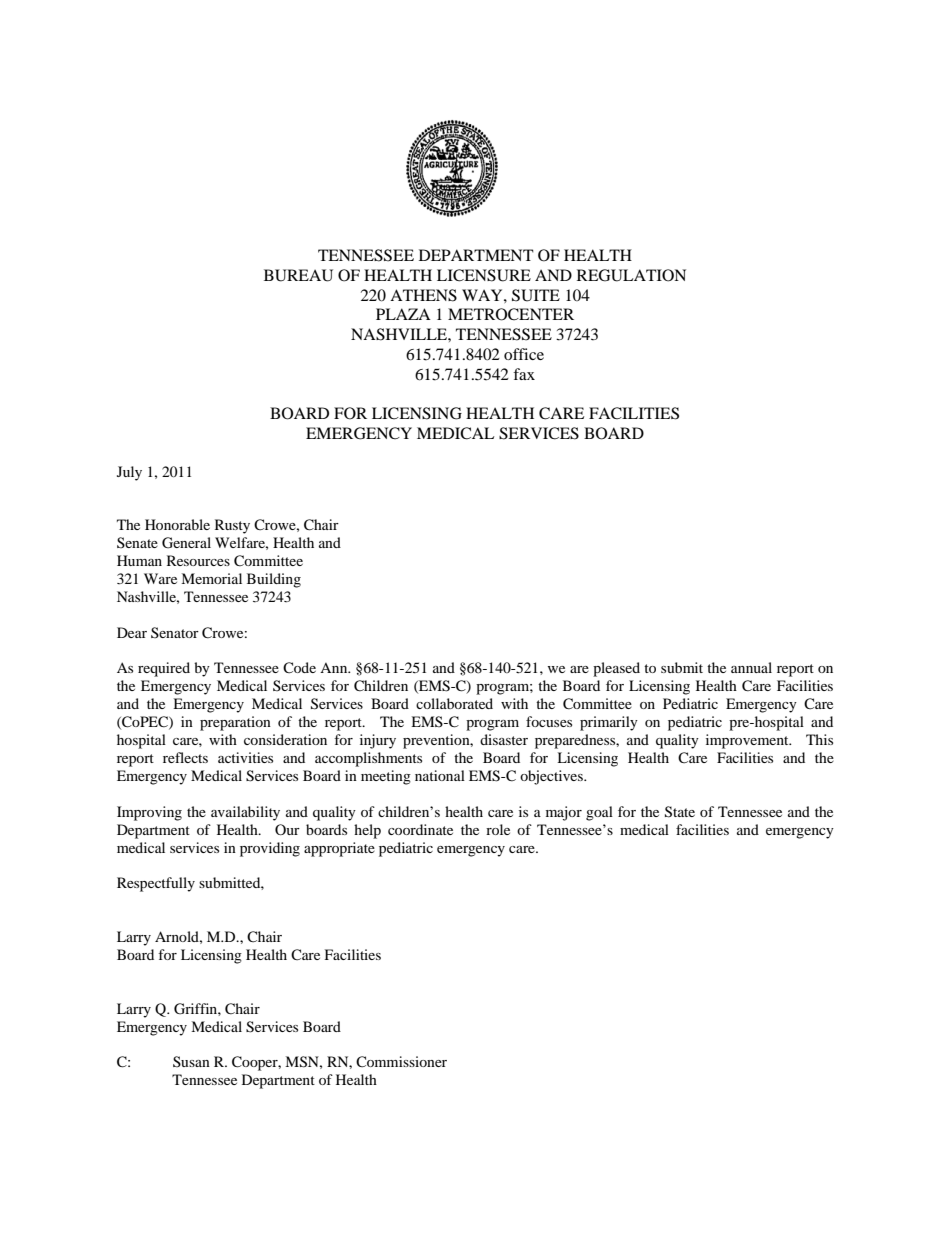 The image size is (952, 1233). Describe the element at coordinates (129, 473) in the screenshot. I see `July` at that location.
